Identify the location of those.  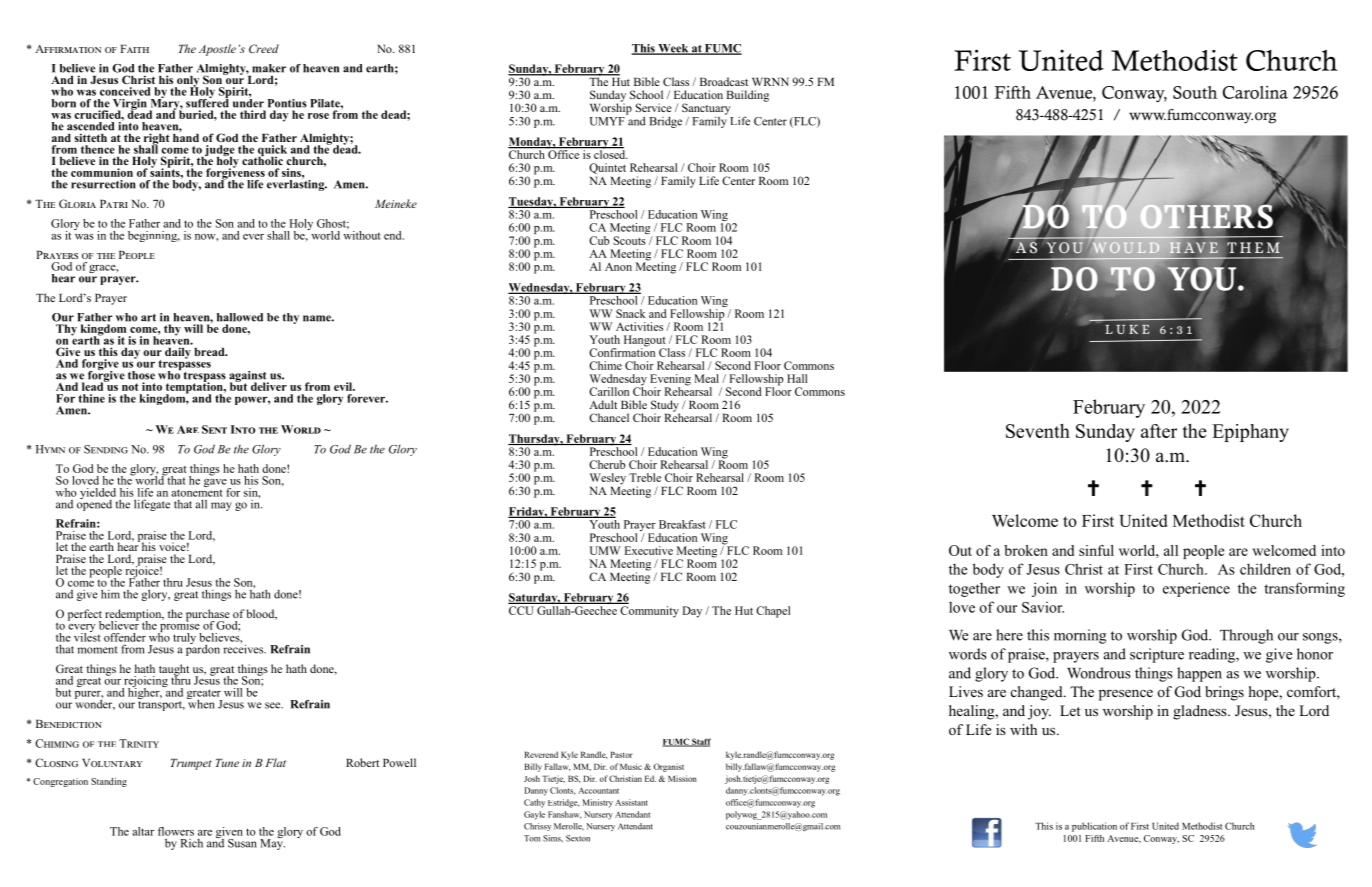
(141, 375).
